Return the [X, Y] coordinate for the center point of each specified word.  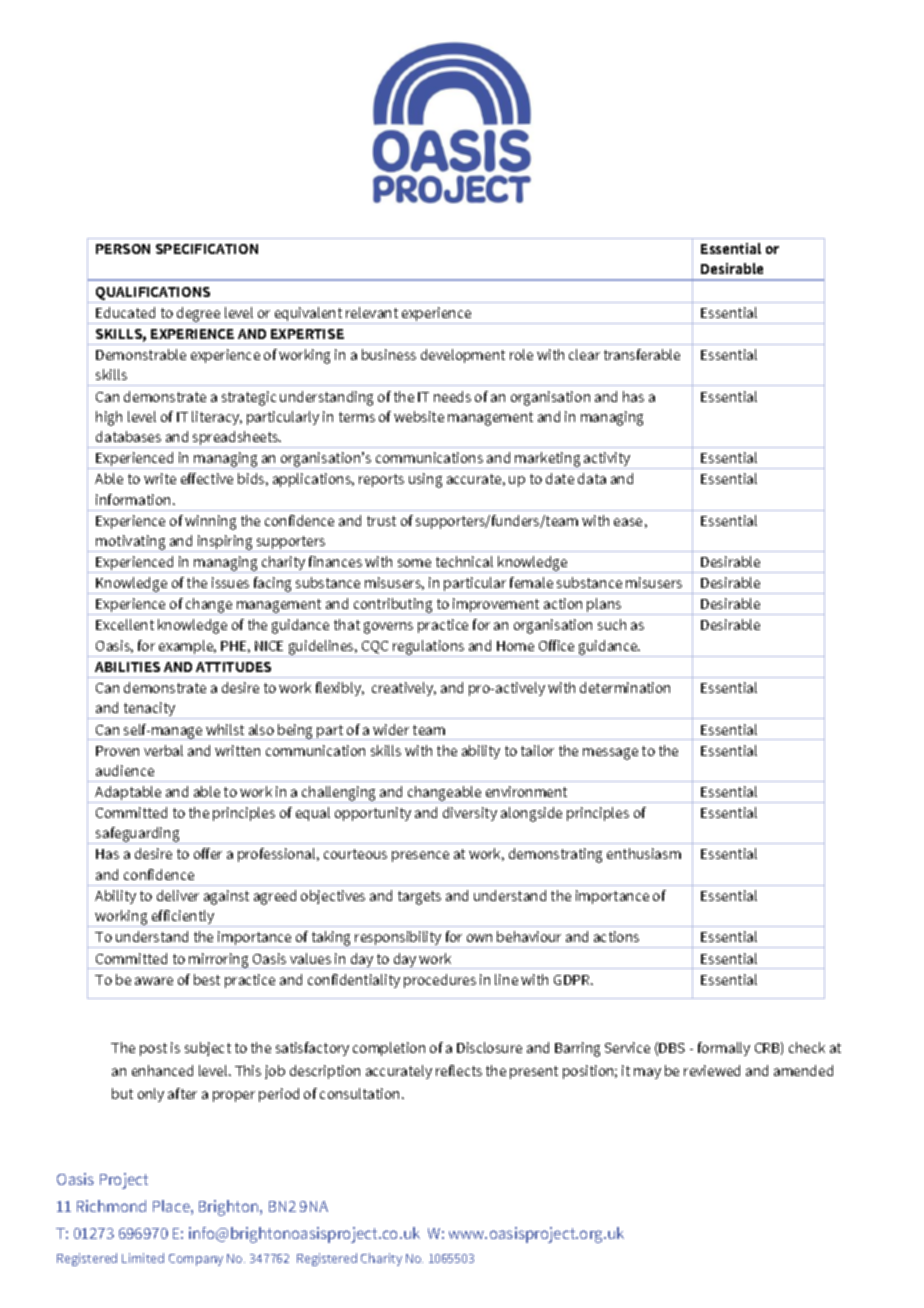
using [425, 480]
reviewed [712, 1070]
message [610, 754]
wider [391, 729]
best [207, 979]
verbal [163, 750]
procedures [440, 981]
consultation [359, 1093]
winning [210, 522]
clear [584, 354]
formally [724, 1049]
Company [196, 1260]
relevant [372, 312]
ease [628, 522]
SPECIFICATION [207, 249]
